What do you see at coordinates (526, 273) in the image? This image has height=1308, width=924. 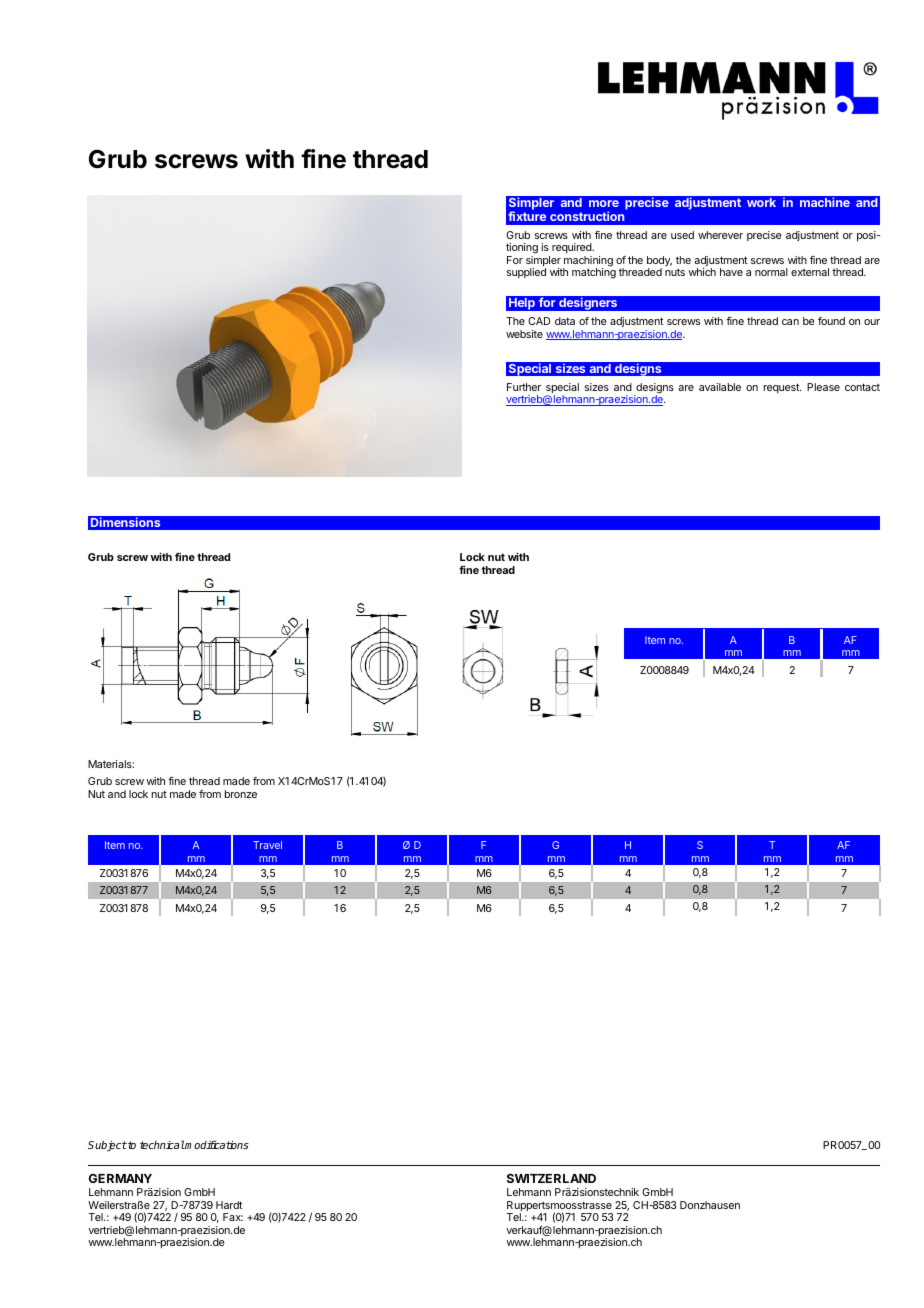 I see `supplied` at bounding box center [526, 273].
